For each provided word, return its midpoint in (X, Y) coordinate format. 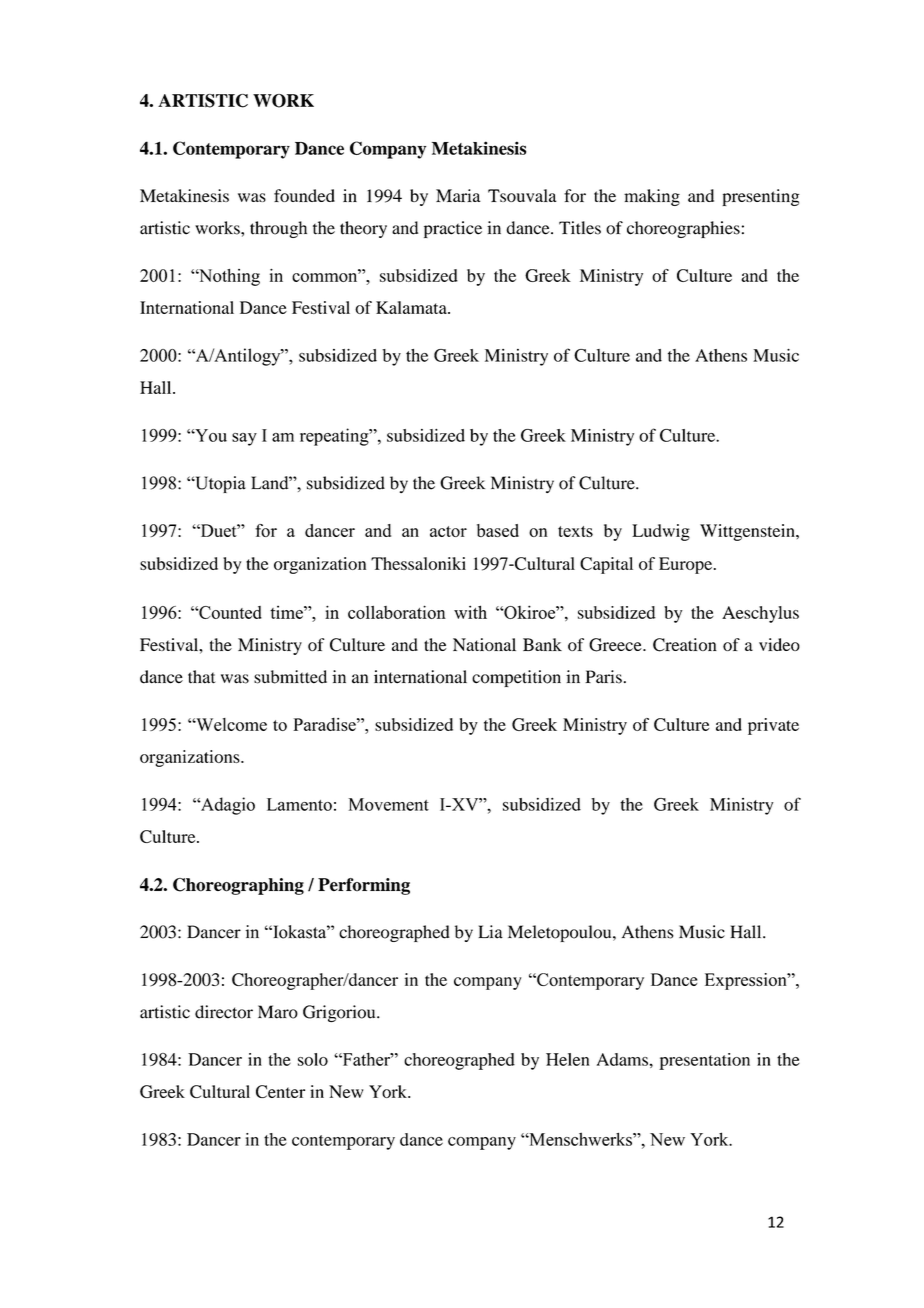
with (470, 612)
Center (280, 1091)
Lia (490, 932)
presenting (760, 197)
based (498, 530)
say (244, 439)
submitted (290, 677)
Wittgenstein (748, 532)
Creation (685, 645)
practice (453, 229)
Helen (568, 1059)
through (278, 229)
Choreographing (238, 886)
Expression (747, 981)
